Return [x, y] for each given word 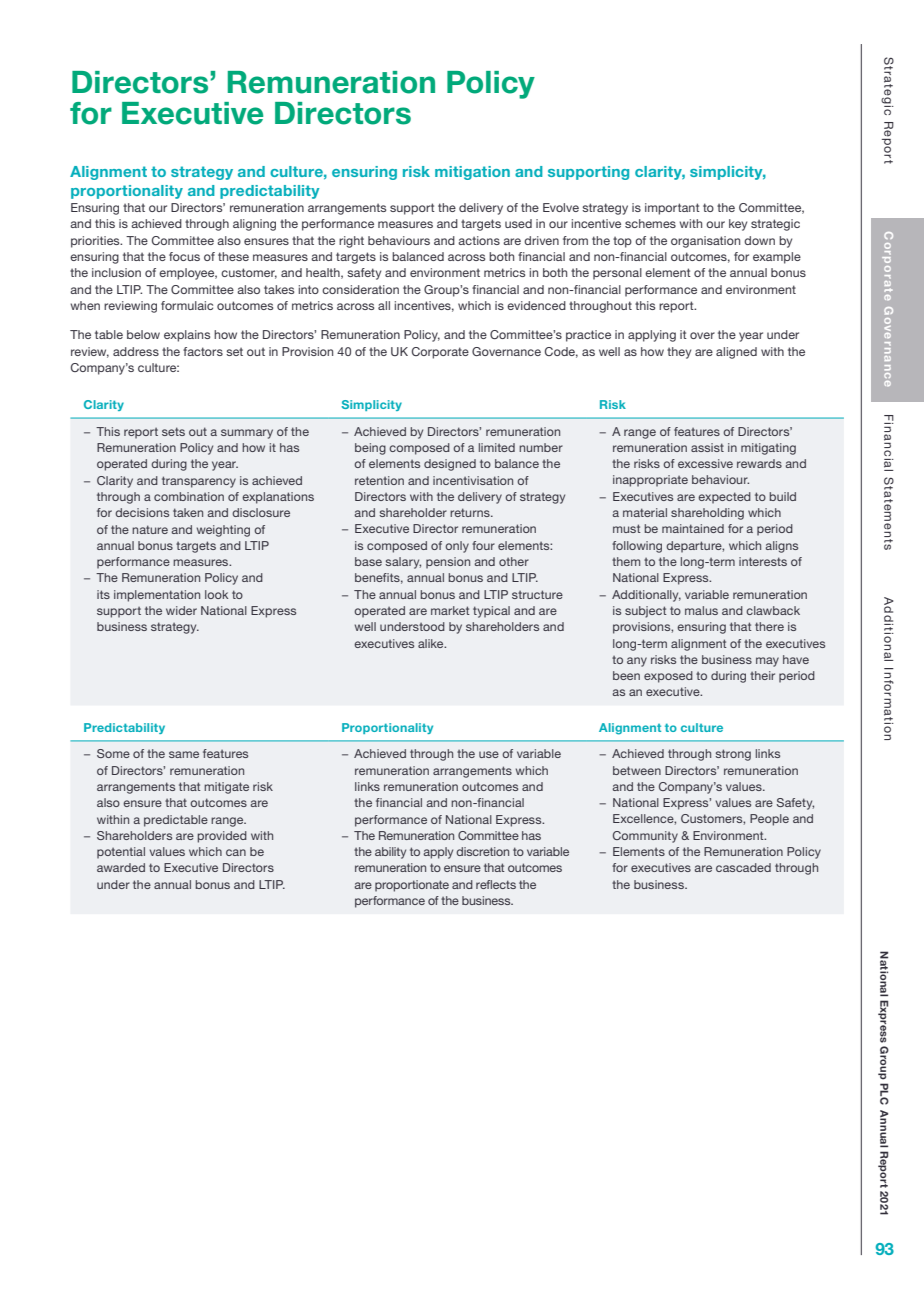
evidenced [536, 305]
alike [432, 643]
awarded [121, 867]
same [184, 754]
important [672, 209]
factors [203, 351]
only [457, 547]
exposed [668, 677]
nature [150, 529]
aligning [254, 225]
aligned [736, 353]
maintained [693, 528]
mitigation [472, 173]
